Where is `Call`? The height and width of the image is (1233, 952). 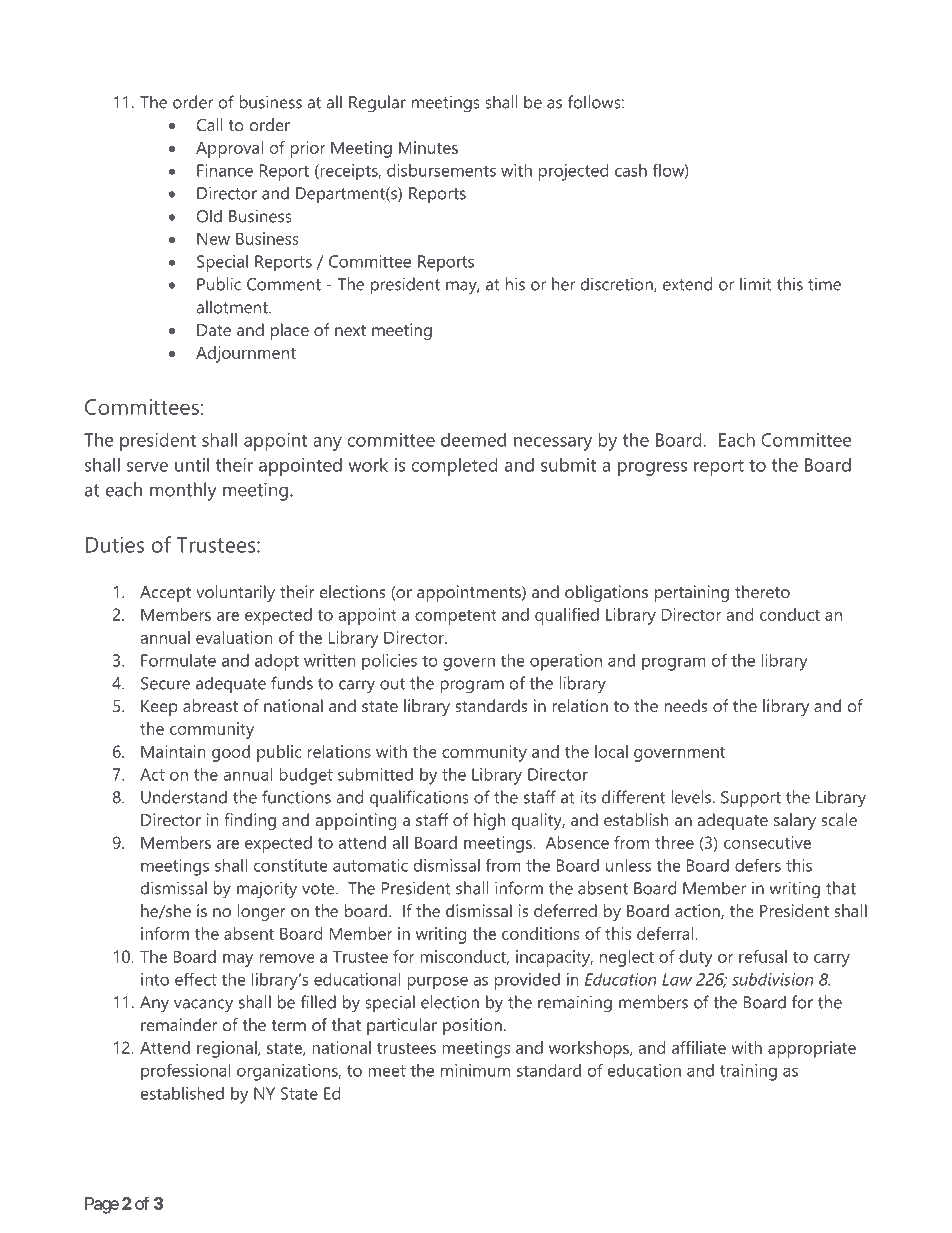 Call is located at coordinates (210, 124).
